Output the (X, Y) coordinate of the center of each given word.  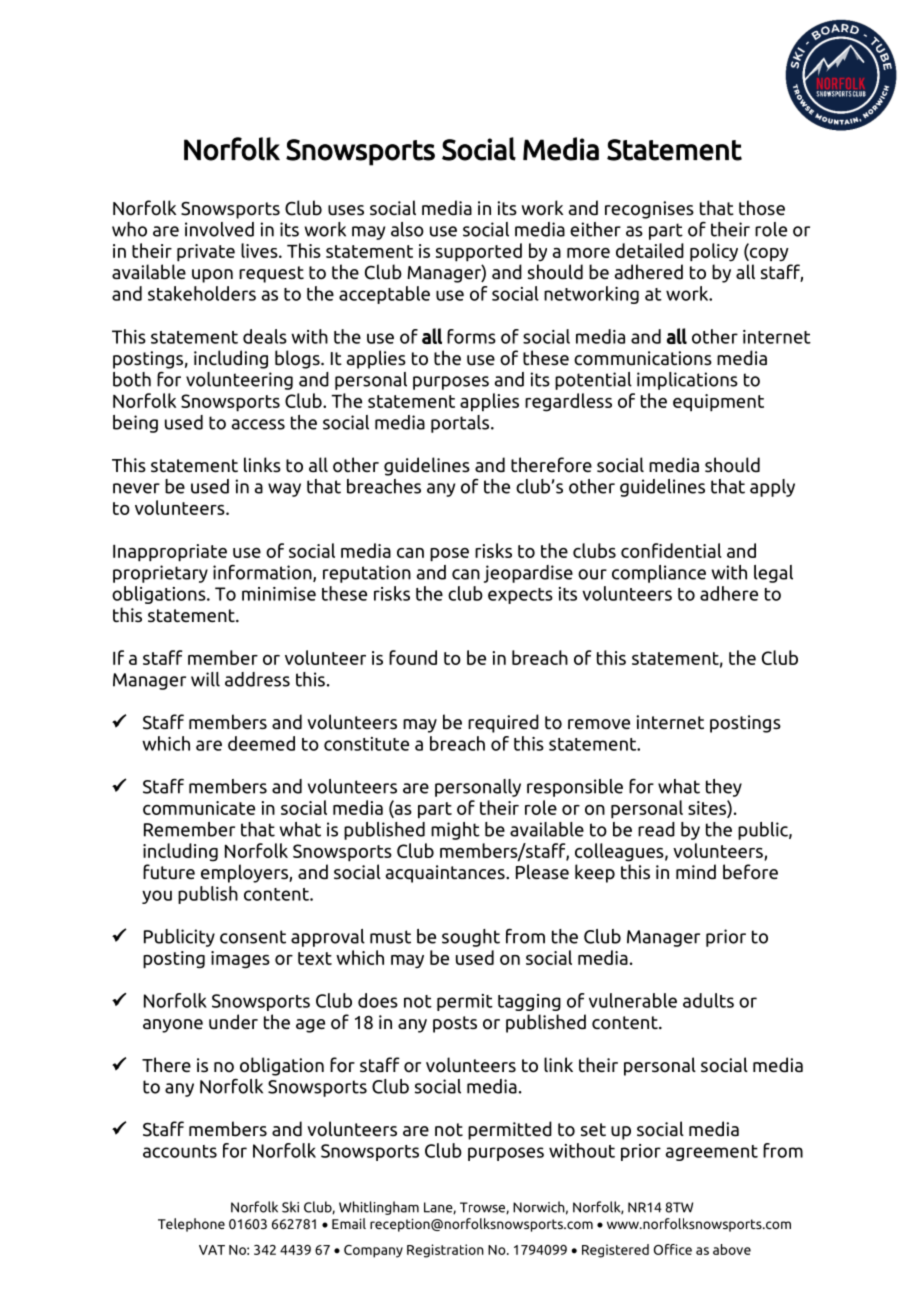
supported (479, 252)
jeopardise (528, 574)
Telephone (191, 1225)
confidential (671, 550)
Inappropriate (170, 553)
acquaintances (446, 874)
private (206, 253)
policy (714, 252)
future (169, 871)
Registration (445, 1251)
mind (696, 872)
